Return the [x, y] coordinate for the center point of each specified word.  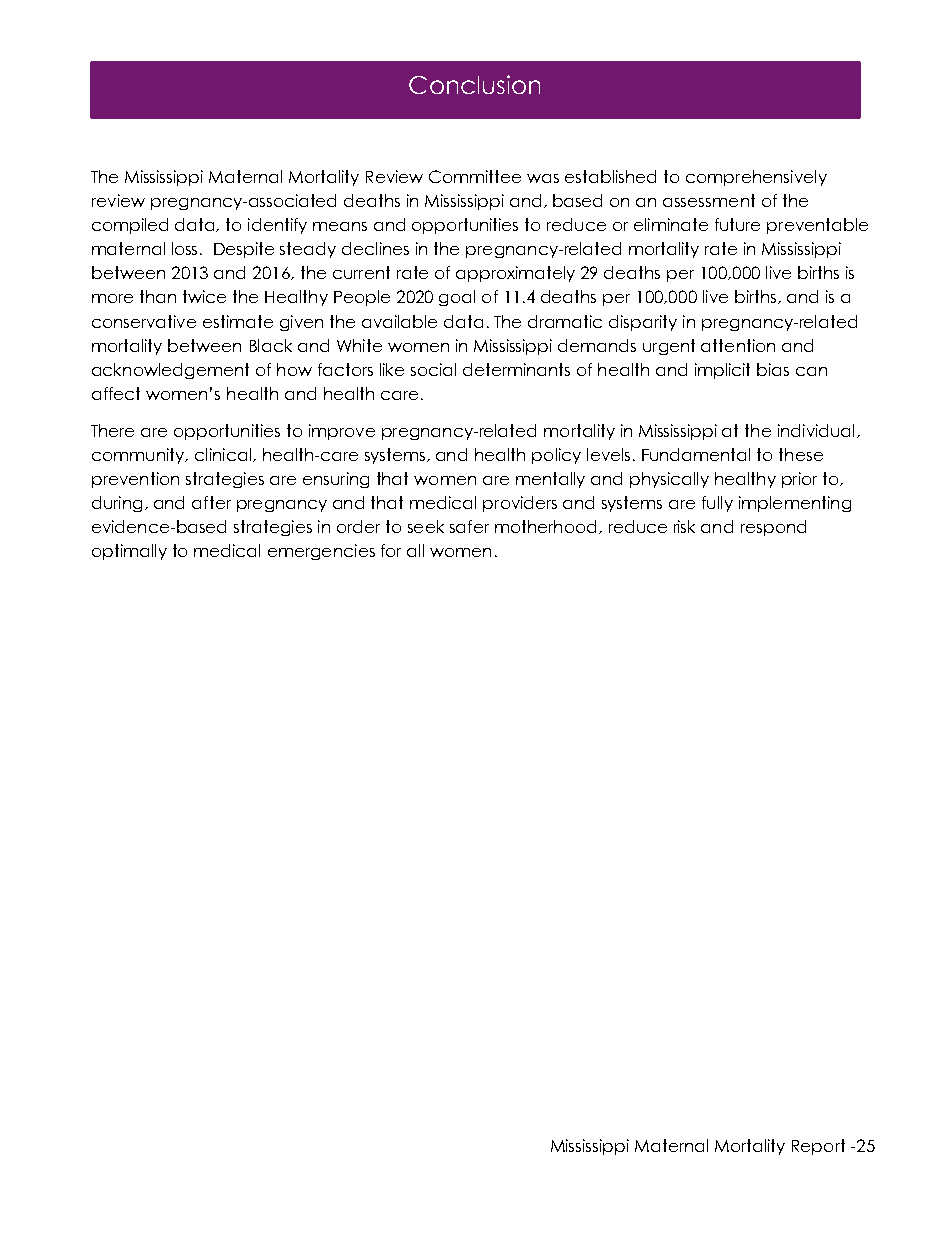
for [391, 550]
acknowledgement [170, 371]
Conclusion [474, 84]
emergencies [321, 552]
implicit [722, 371]
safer [469, 526]
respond [773, 528]
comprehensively [756, 178]
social [433, 369]
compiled [130, 226]
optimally [129, 552]
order [358, 526]
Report [818, 1147]
